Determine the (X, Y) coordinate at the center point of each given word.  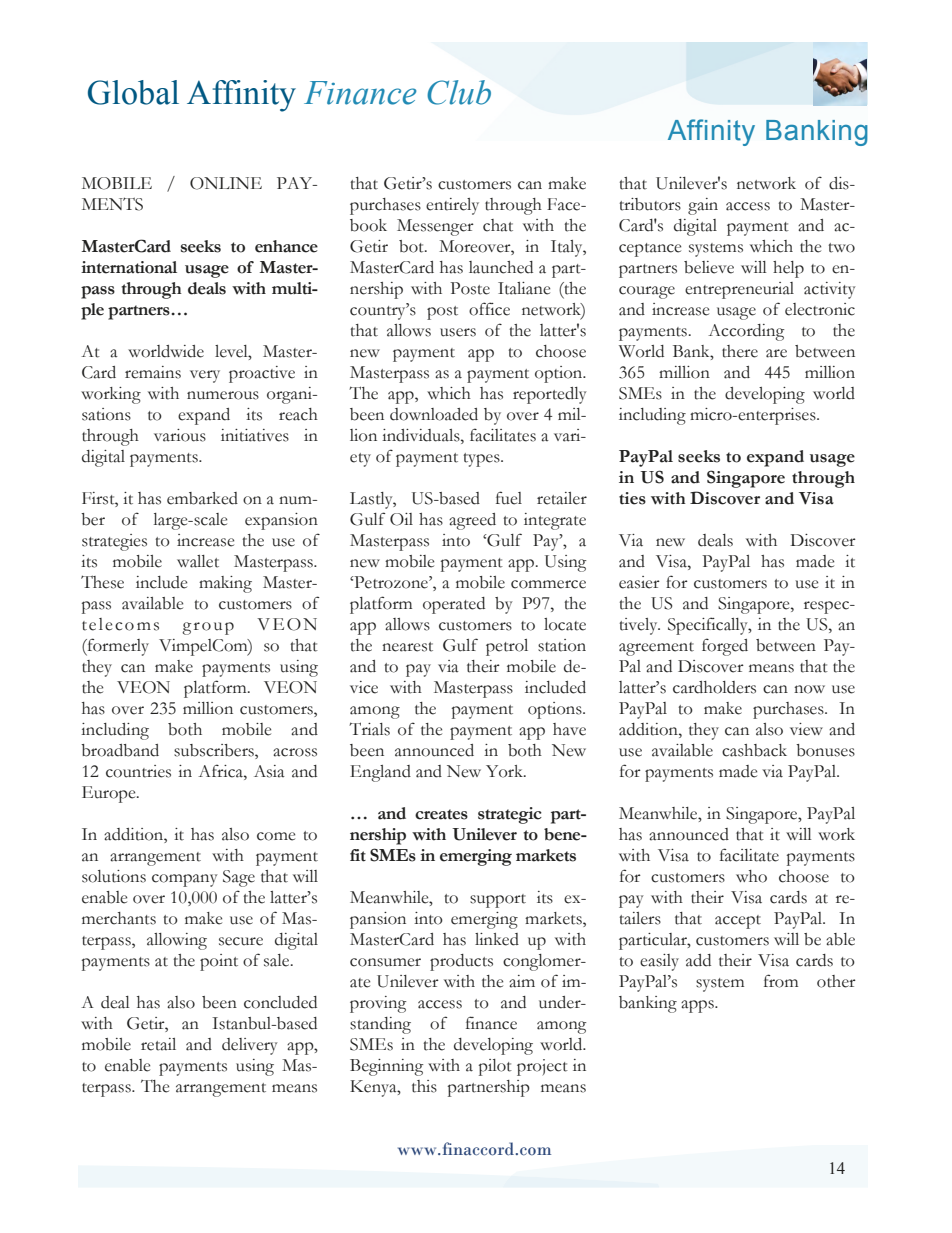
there (740, 351)
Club (459, 92)
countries (138, 771)
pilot (495, 1067)
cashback (754, 750)
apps (698, 1006)
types (482, 460)
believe (709, 267)
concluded (280, 1002)
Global (133, 92)
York (505, 771)
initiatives (255, 435)
